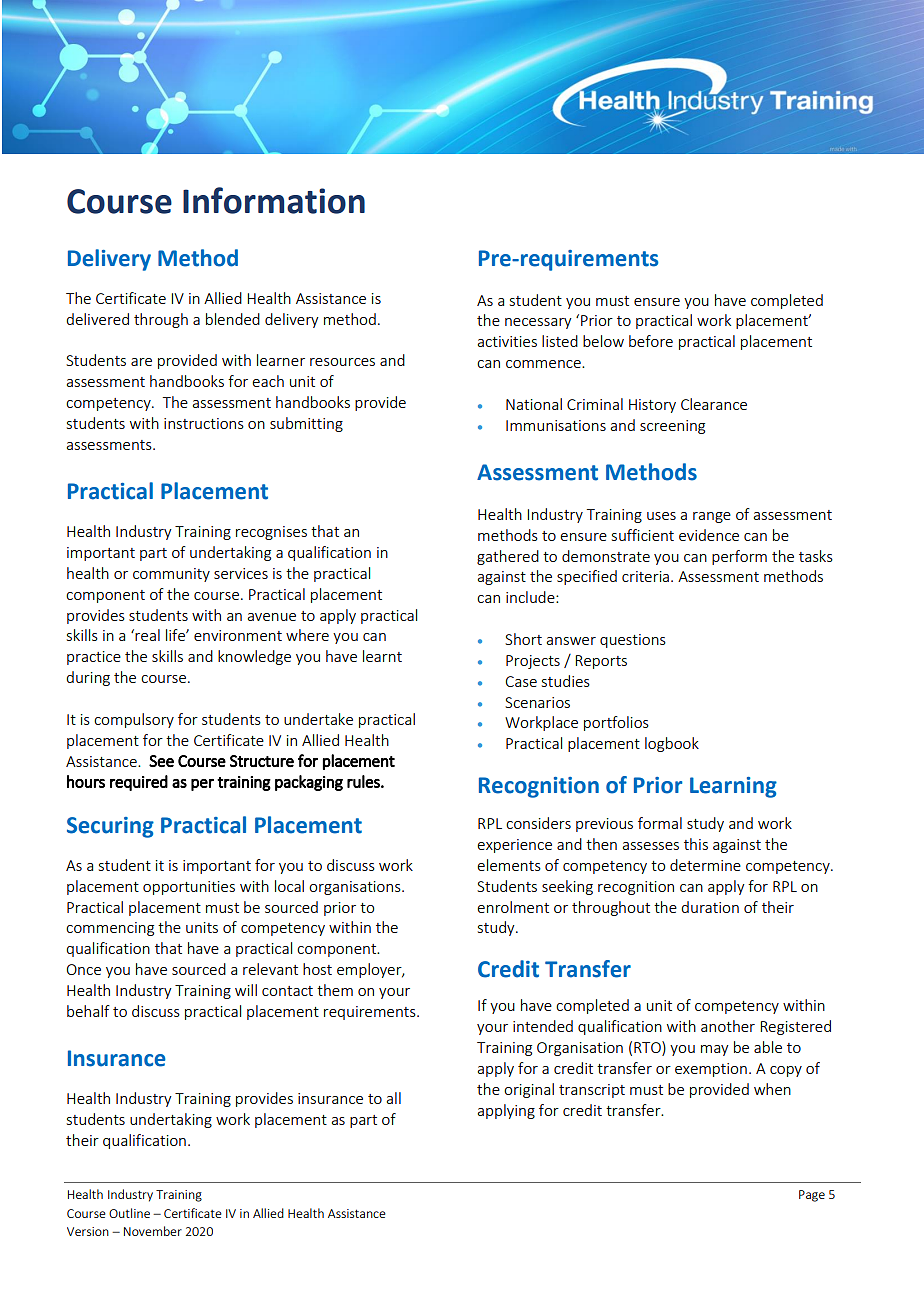 The width and height of the screenshot is (924, 1308). Describe the element at coordinates (672, 744) in the screenshot. I see `logbook` at that location.
